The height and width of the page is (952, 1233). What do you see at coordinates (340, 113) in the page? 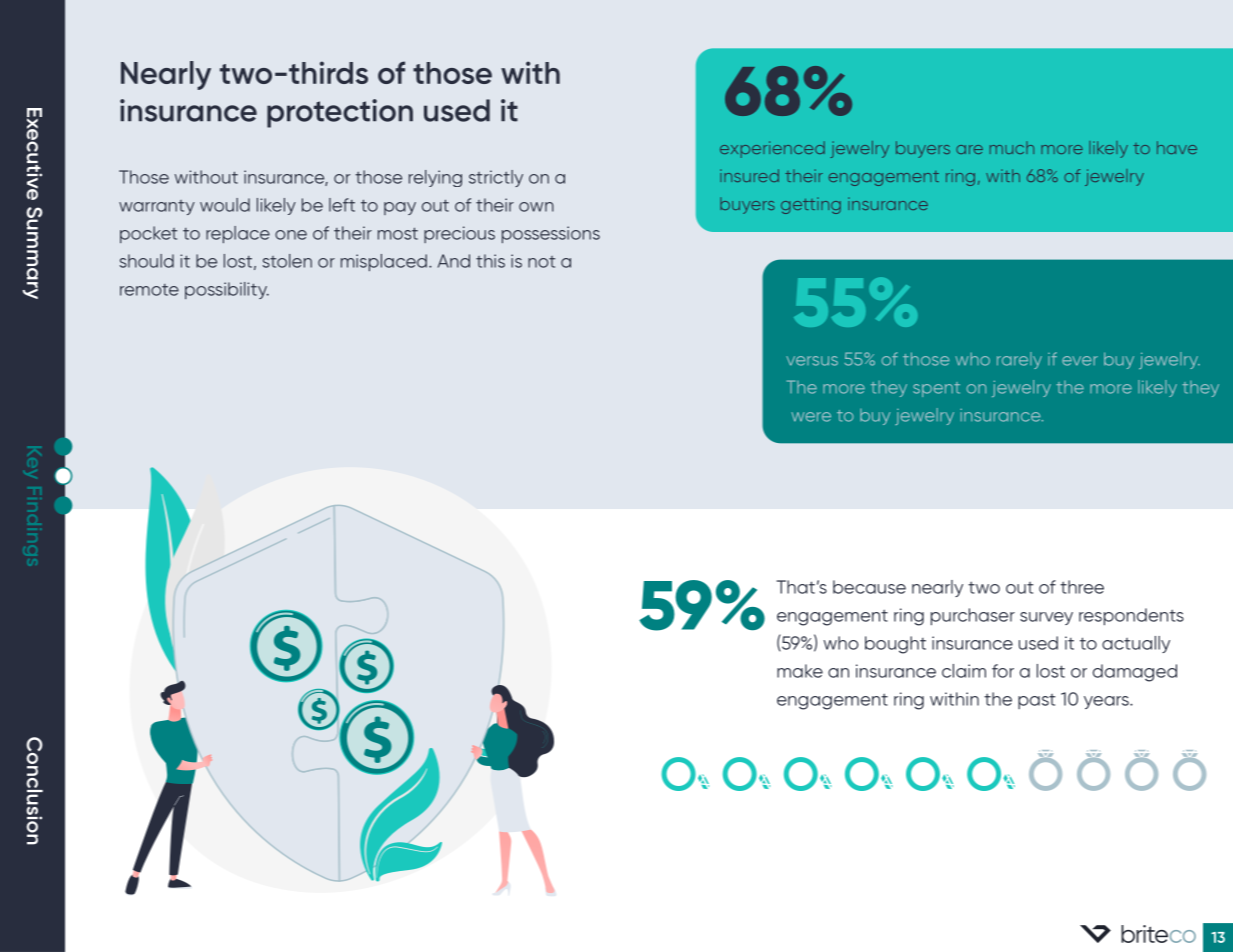
I see `protection` at bounding box center [340, 113].
